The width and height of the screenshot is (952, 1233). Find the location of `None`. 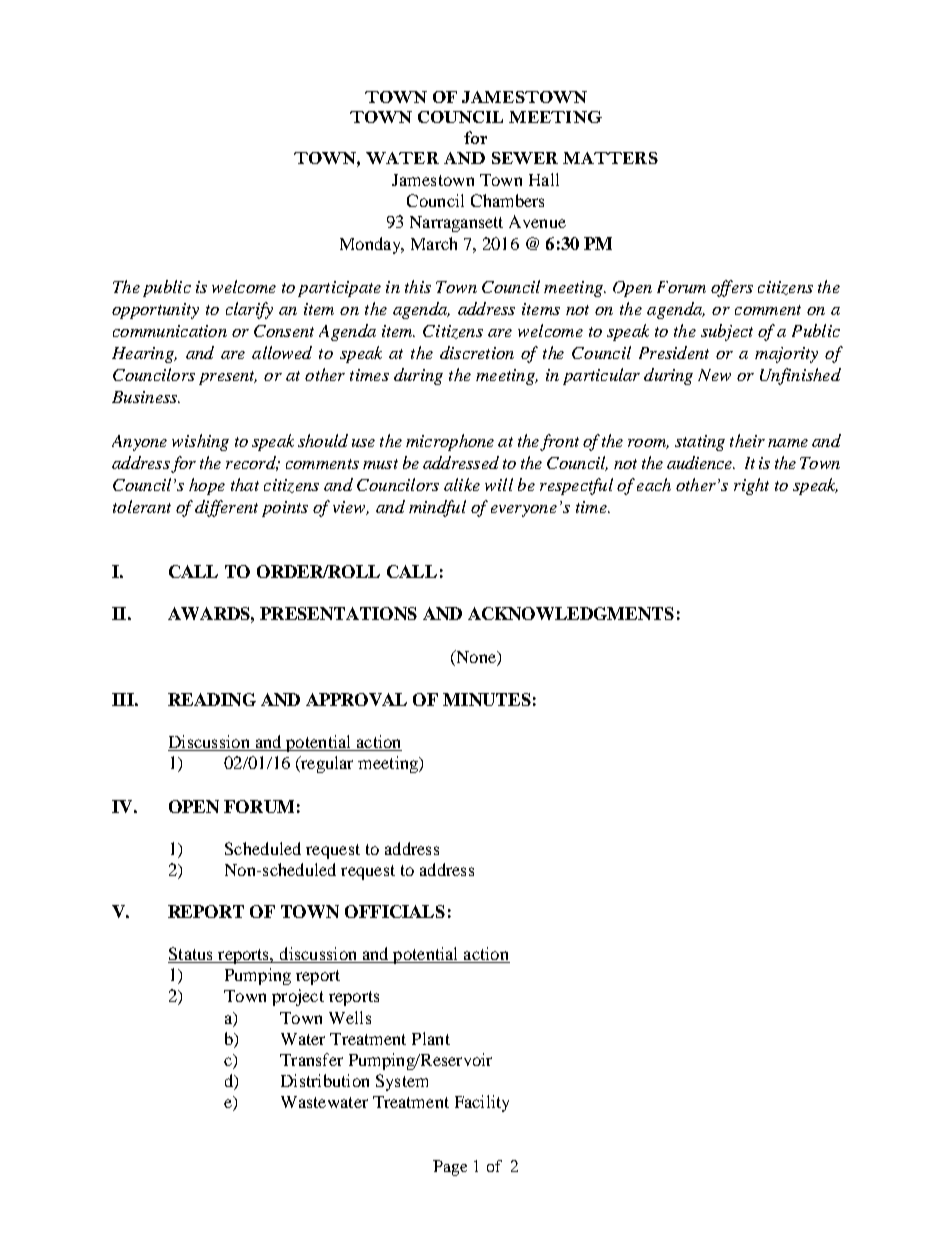

None is located at coordinates (476, 656).
